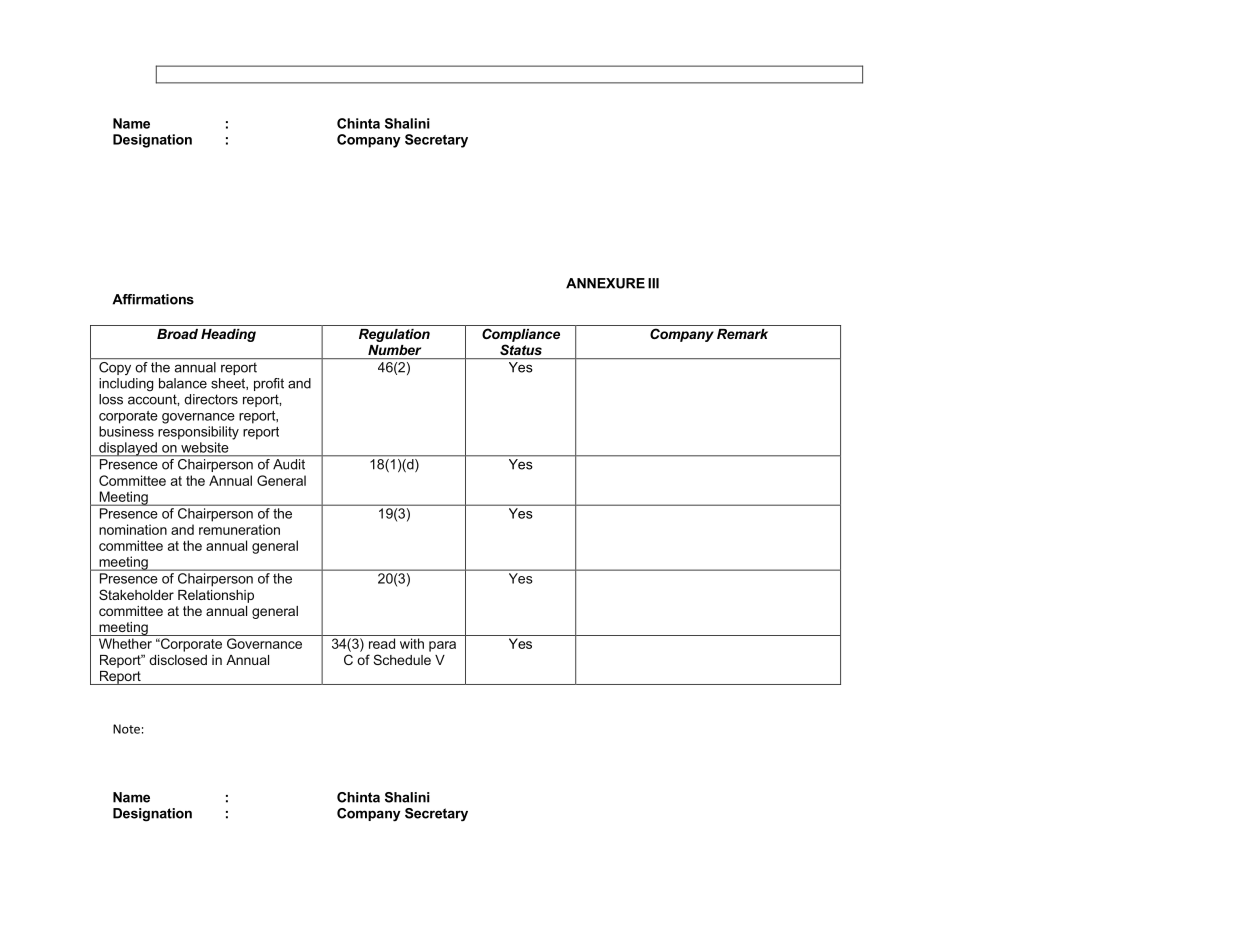  What do you see at coordinates (153, 299) in the page?
I see `Affirmations` at bounding box center [153, 299].
